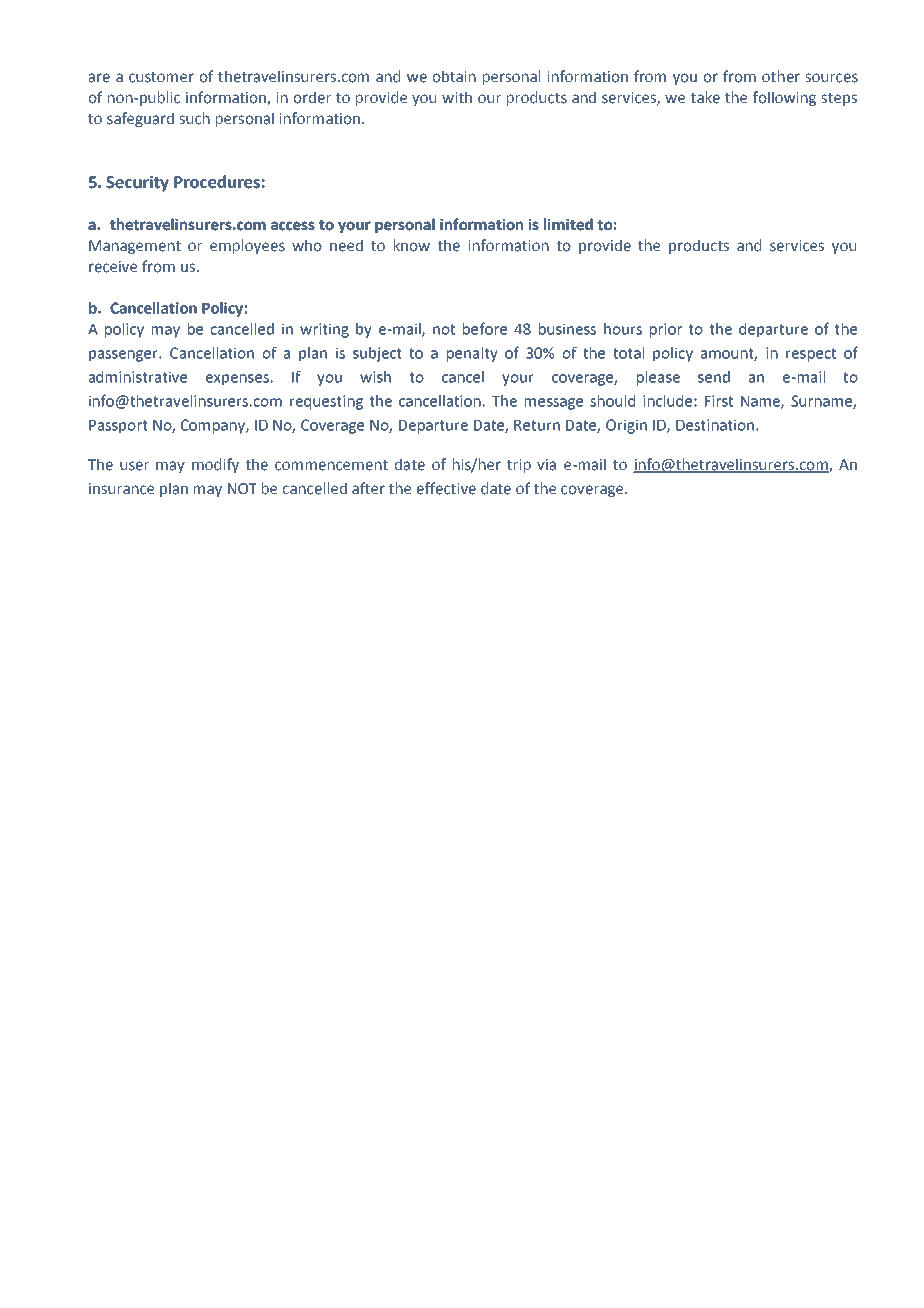 This screenshot has width=924, height=1308. Describe the element at coordinates (138, 377) in the screenshot. I see `administrative` at that location.
